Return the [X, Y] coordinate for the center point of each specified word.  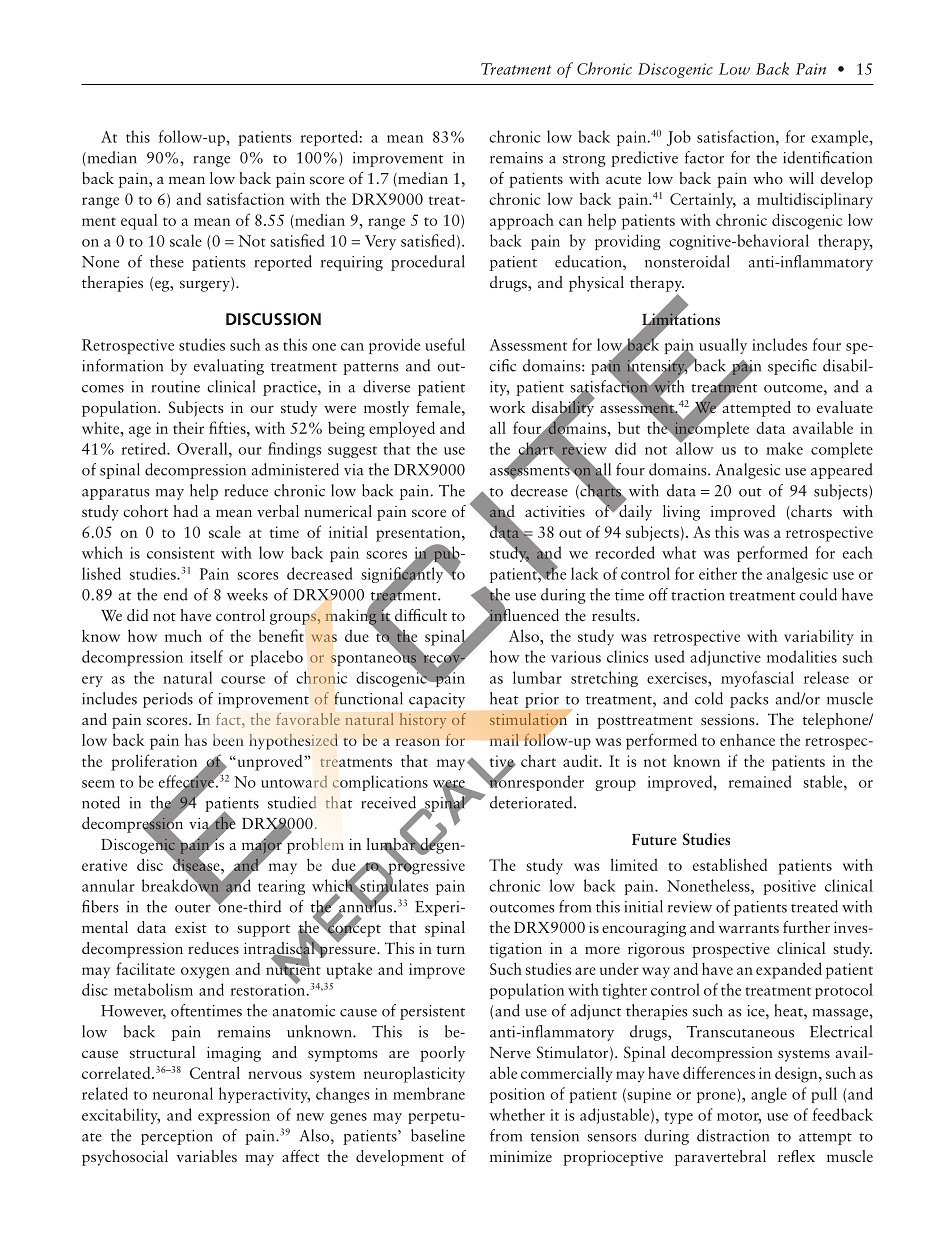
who [768, 178]
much [183, 636]
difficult [420, 616]
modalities [802, 656]
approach [522, 221]
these [167, 261]
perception [177, 1137]
